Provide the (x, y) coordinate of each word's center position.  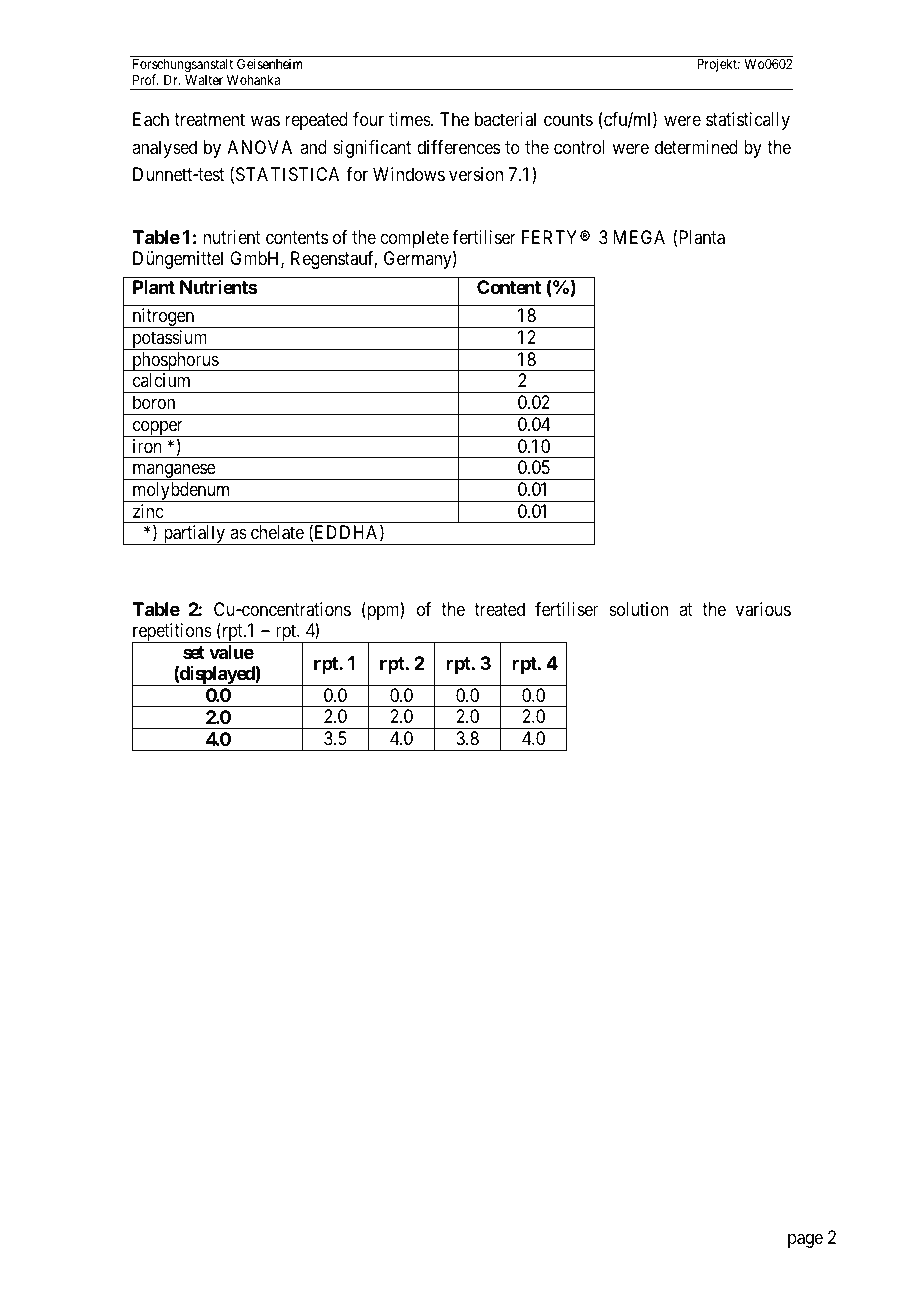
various (763, 609)
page (805, 1241)
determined (696, 147)
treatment (209, 120)
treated (499, 609)
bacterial (505, 119)
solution (638, 609)
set (194, 652)
